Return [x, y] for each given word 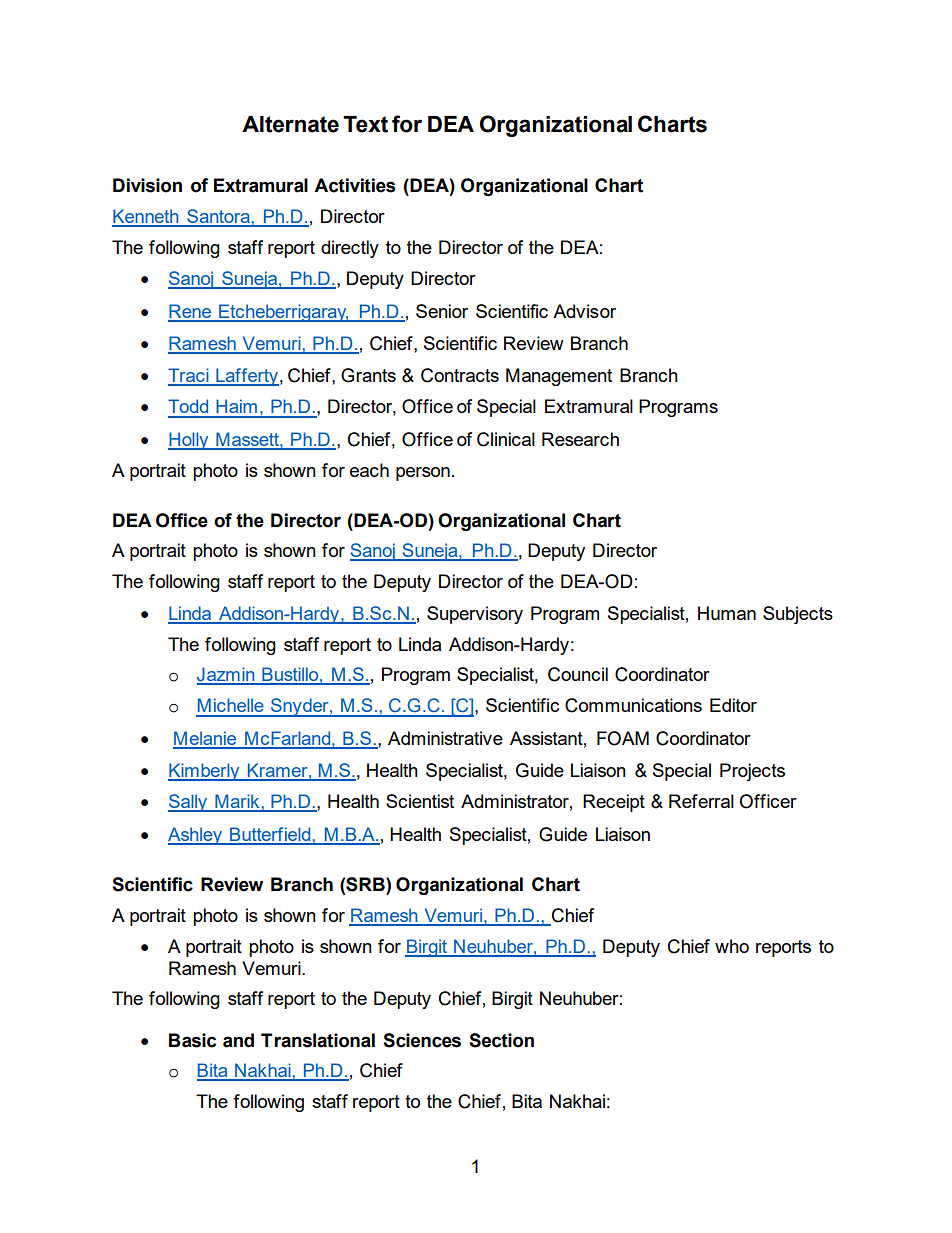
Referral [701, 801]
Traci [189, 376]
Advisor [584, 311]
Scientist [420, 801]
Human [727, 613]
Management [559, 377]
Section [501, 1040]
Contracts [460, 375]
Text [365, 124]
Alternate [290, 124]
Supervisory [475, 615]
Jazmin [227, 675]
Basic [192, 1040]
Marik [237, 802]
